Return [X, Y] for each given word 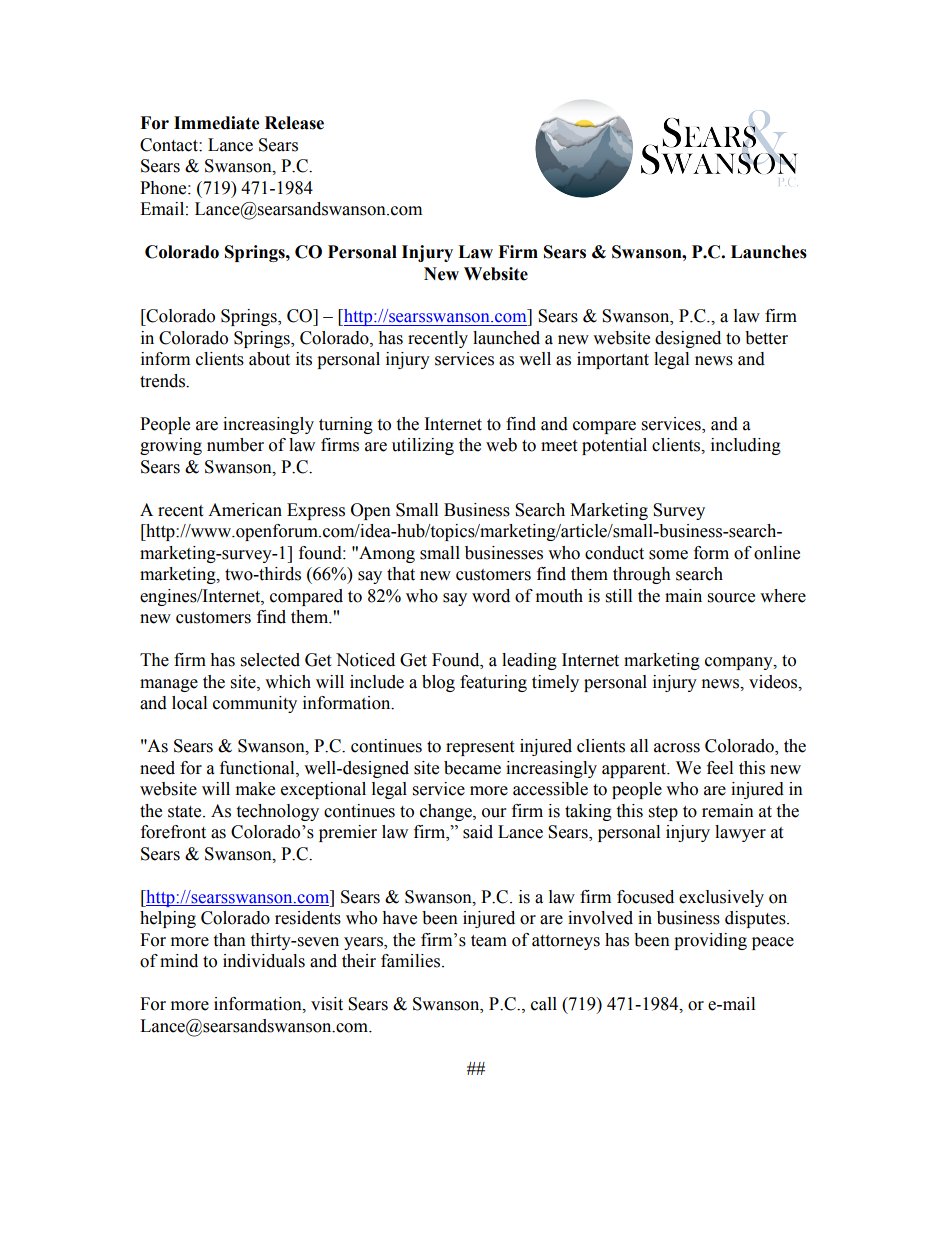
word [491, 596]
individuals [264, 961]
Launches [769, 252]
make [255, 789]
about [269, 359]
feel [720, 768]
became [472, 768]
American [245, 510]
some [668, 555]
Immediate [217, 123]
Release [294, 123]
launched [506, 338]
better [766, 338]
